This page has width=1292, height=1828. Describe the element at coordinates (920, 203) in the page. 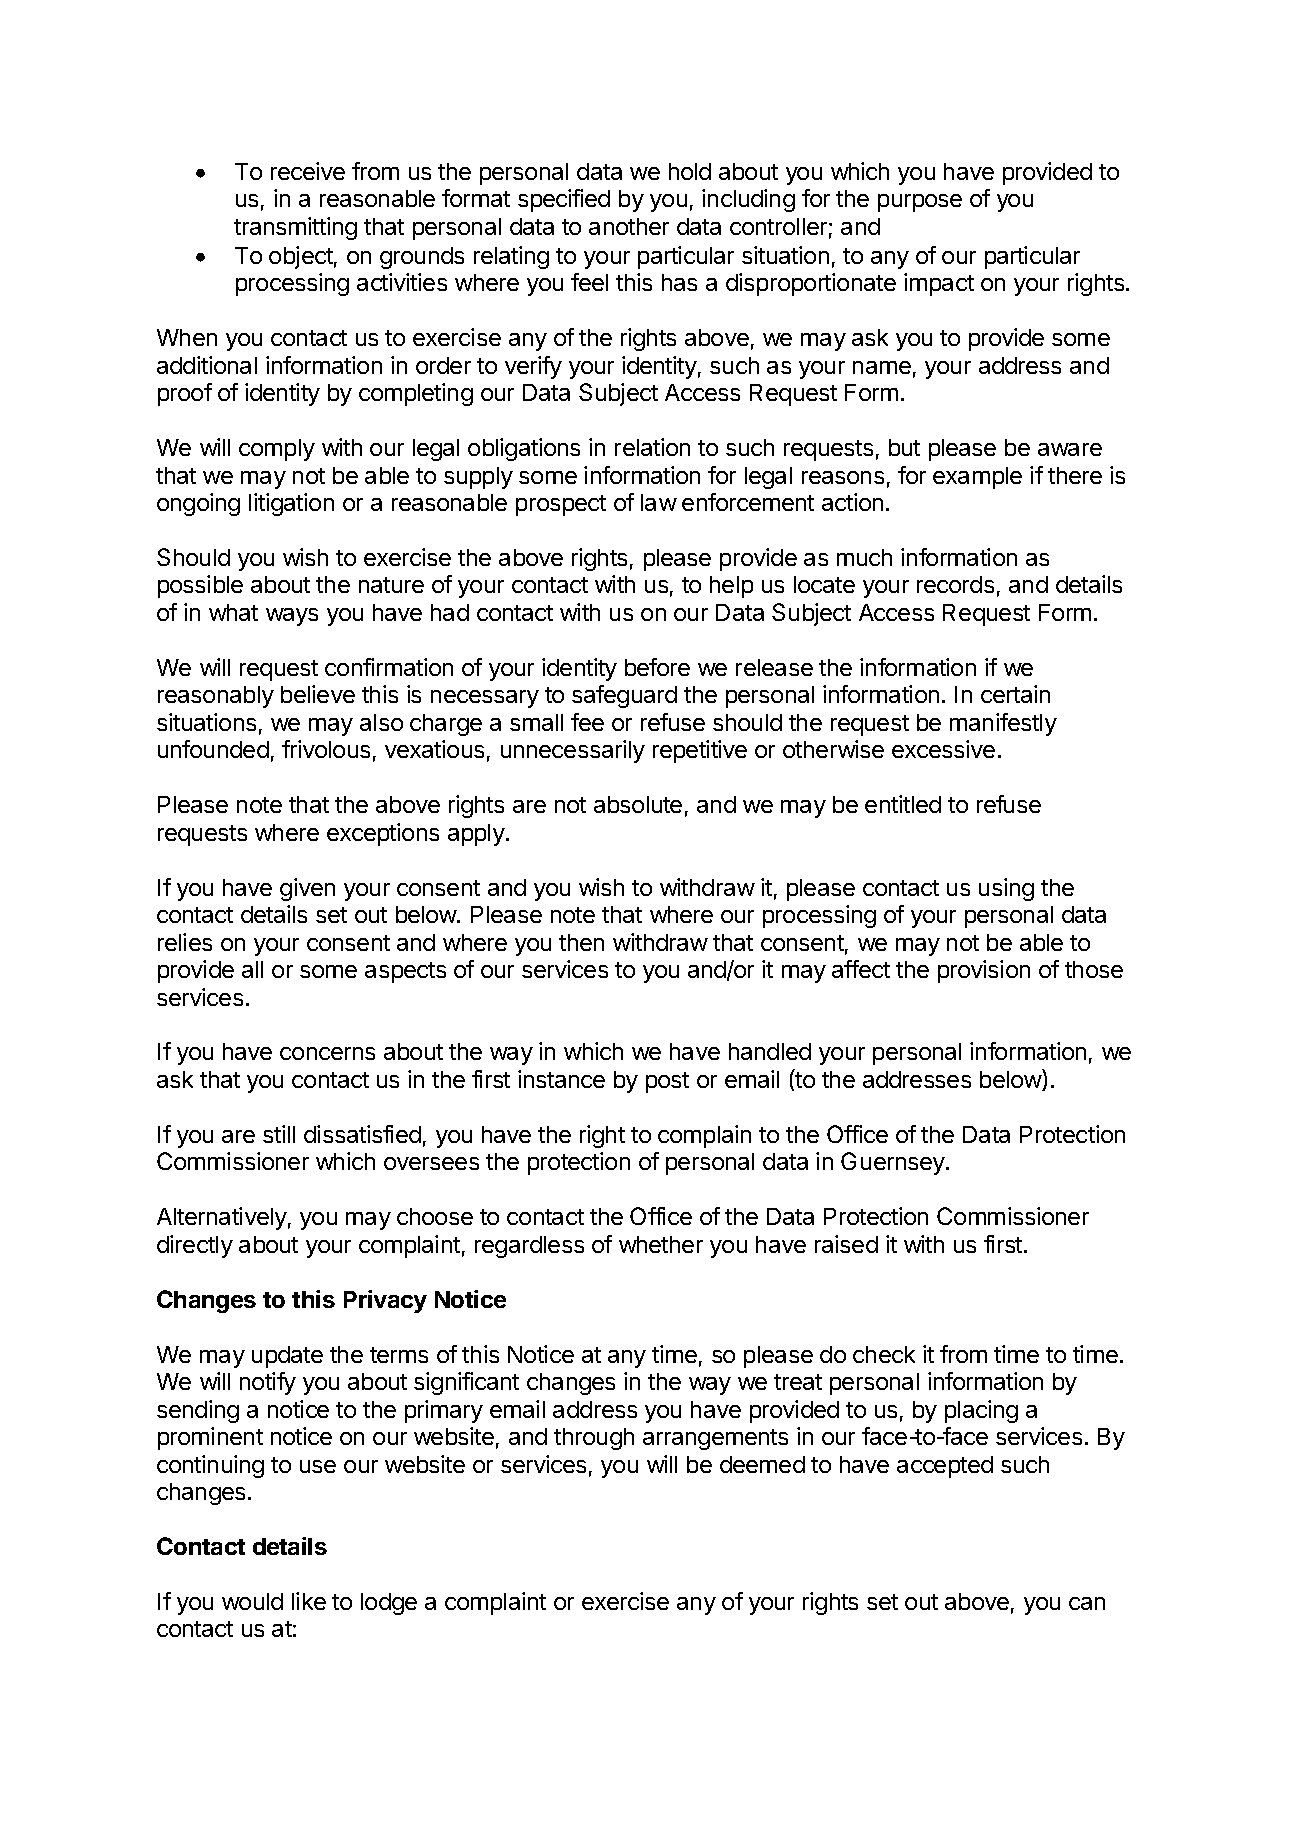

I see `purpose` at that location.
